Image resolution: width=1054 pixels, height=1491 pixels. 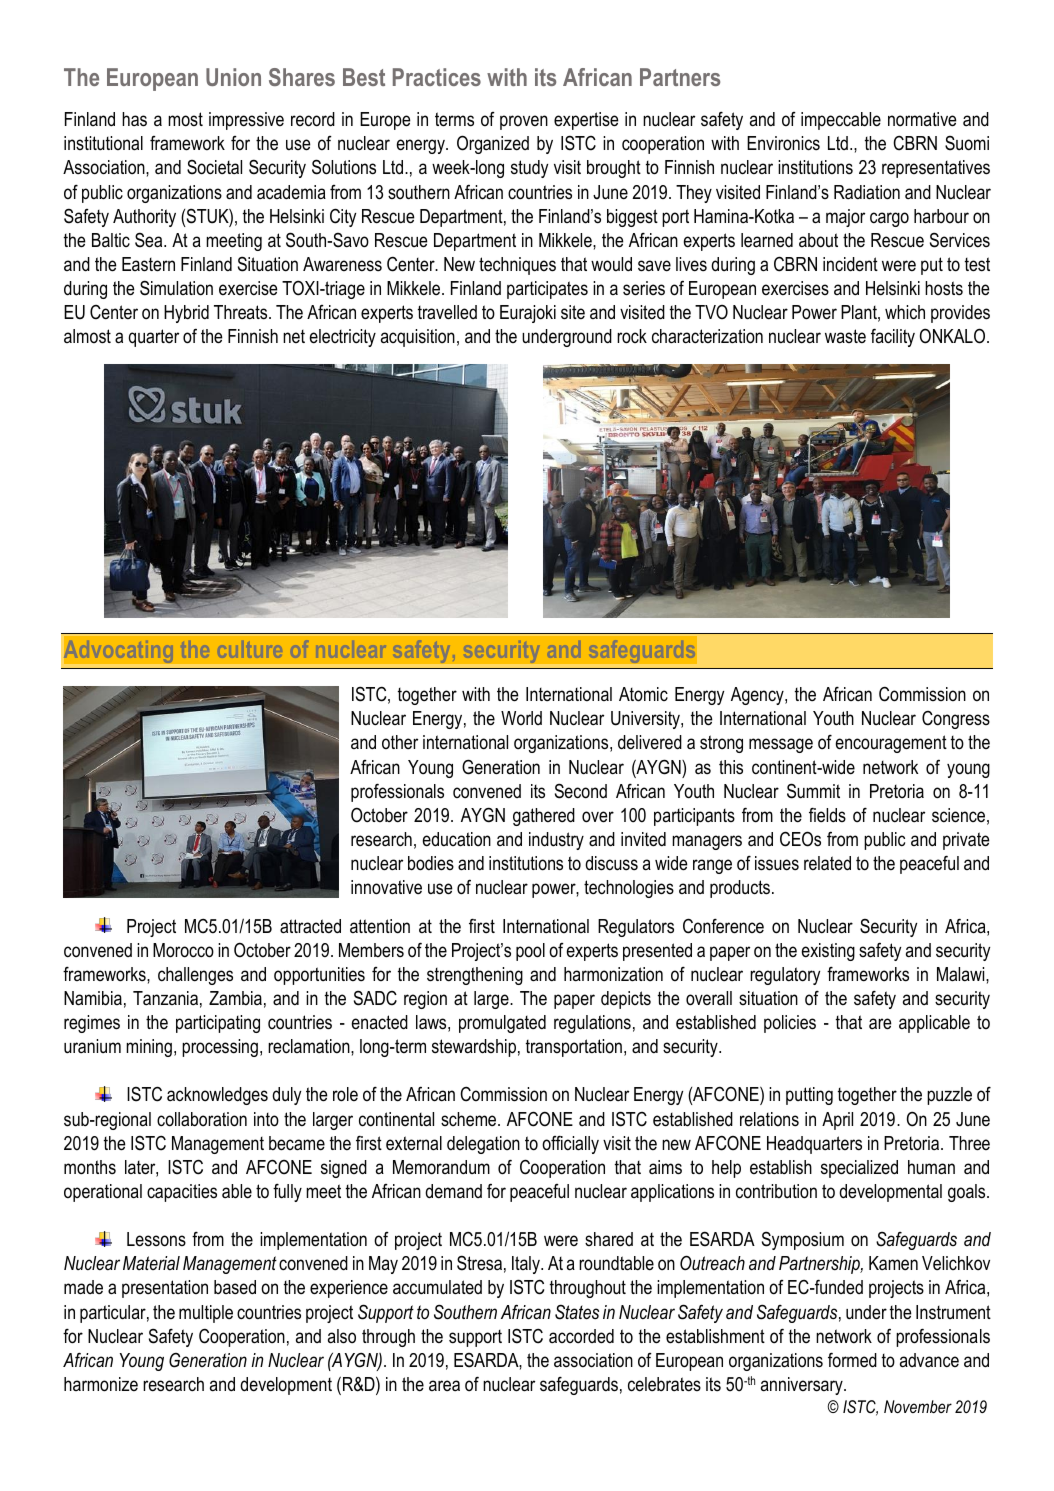 I want to click on multiple, so click(x=206, y=1314).
